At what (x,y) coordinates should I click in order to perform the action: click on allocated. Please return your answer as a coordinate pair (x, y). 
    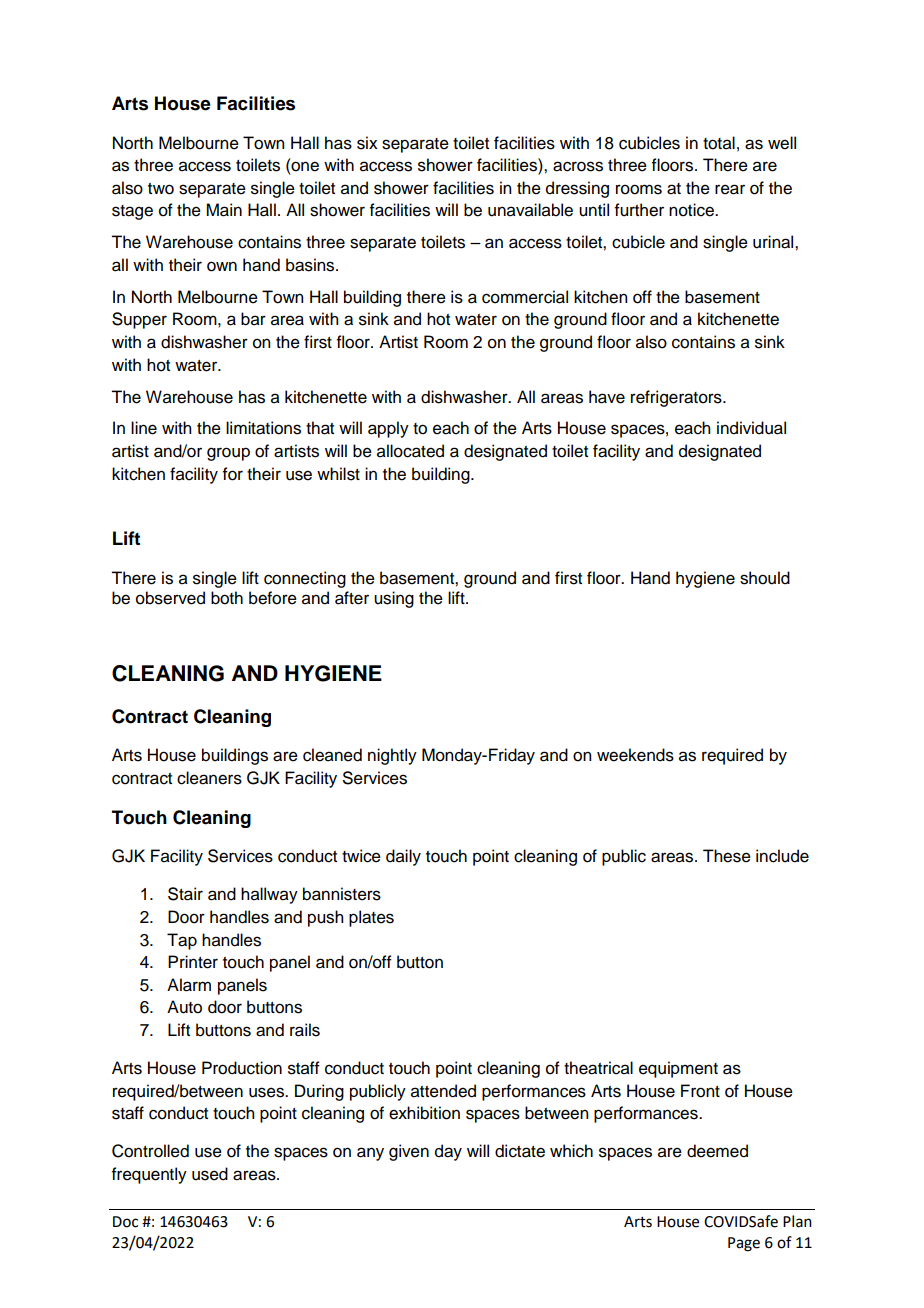
    Looking at the image, I should click on (410, 451).
